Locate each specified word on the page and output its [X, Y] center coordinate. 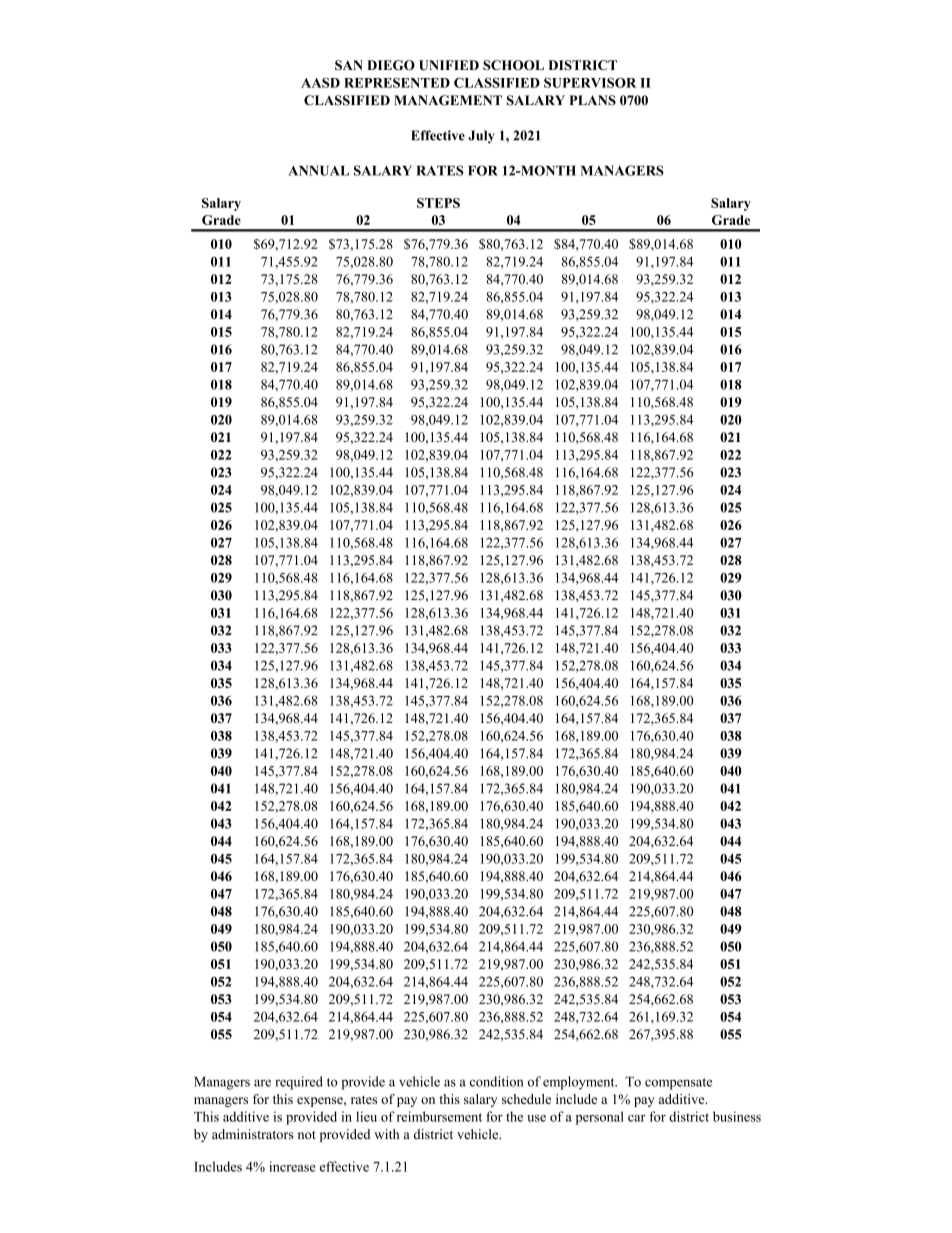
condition [497, 1081]
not [307, 1135]
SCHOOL [513, 65]
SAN [349, 65]
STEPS [438, 203]
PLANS [592, 100]
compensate [678, 1084]
